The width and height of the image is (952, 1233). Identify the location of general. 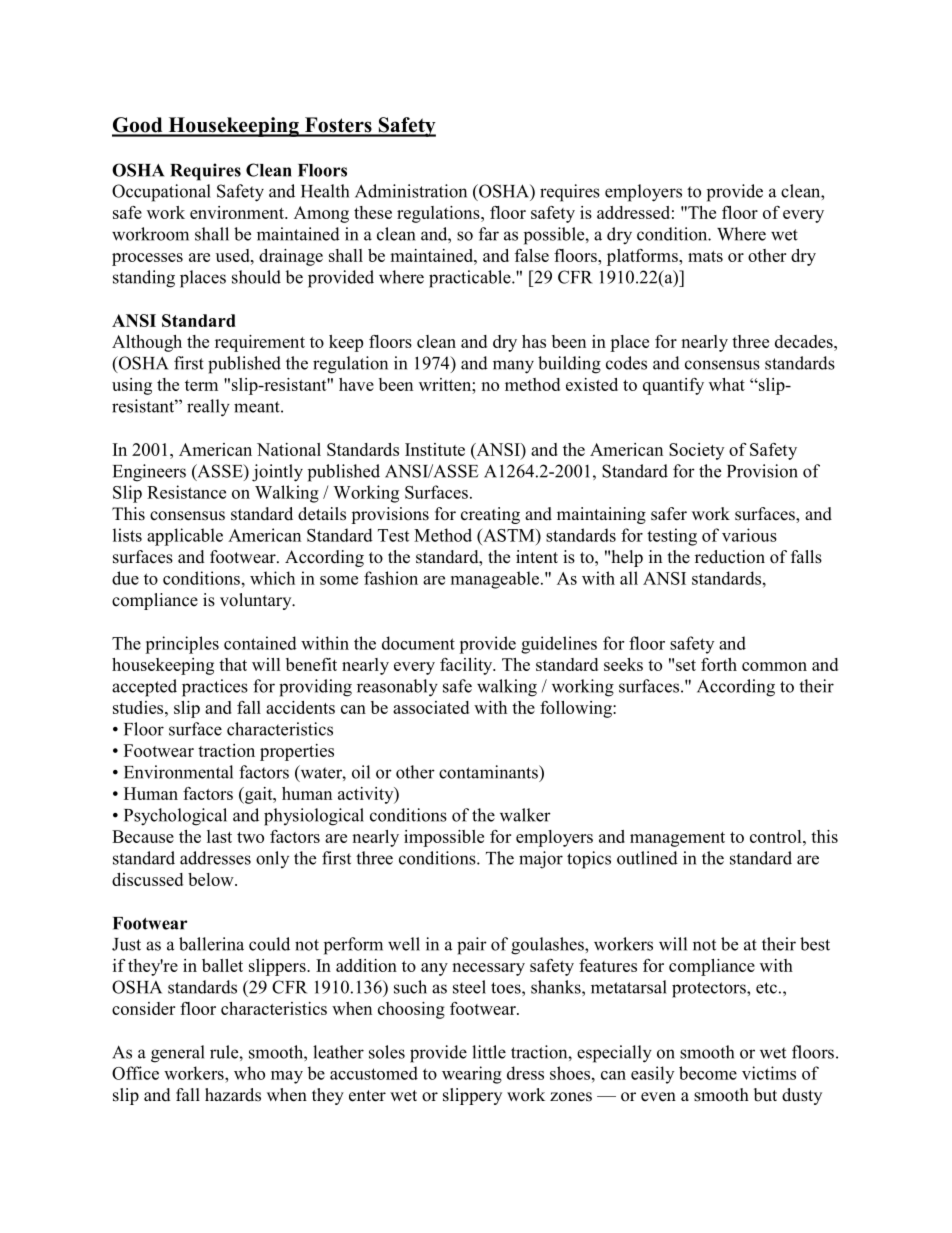
(178, 1054).
